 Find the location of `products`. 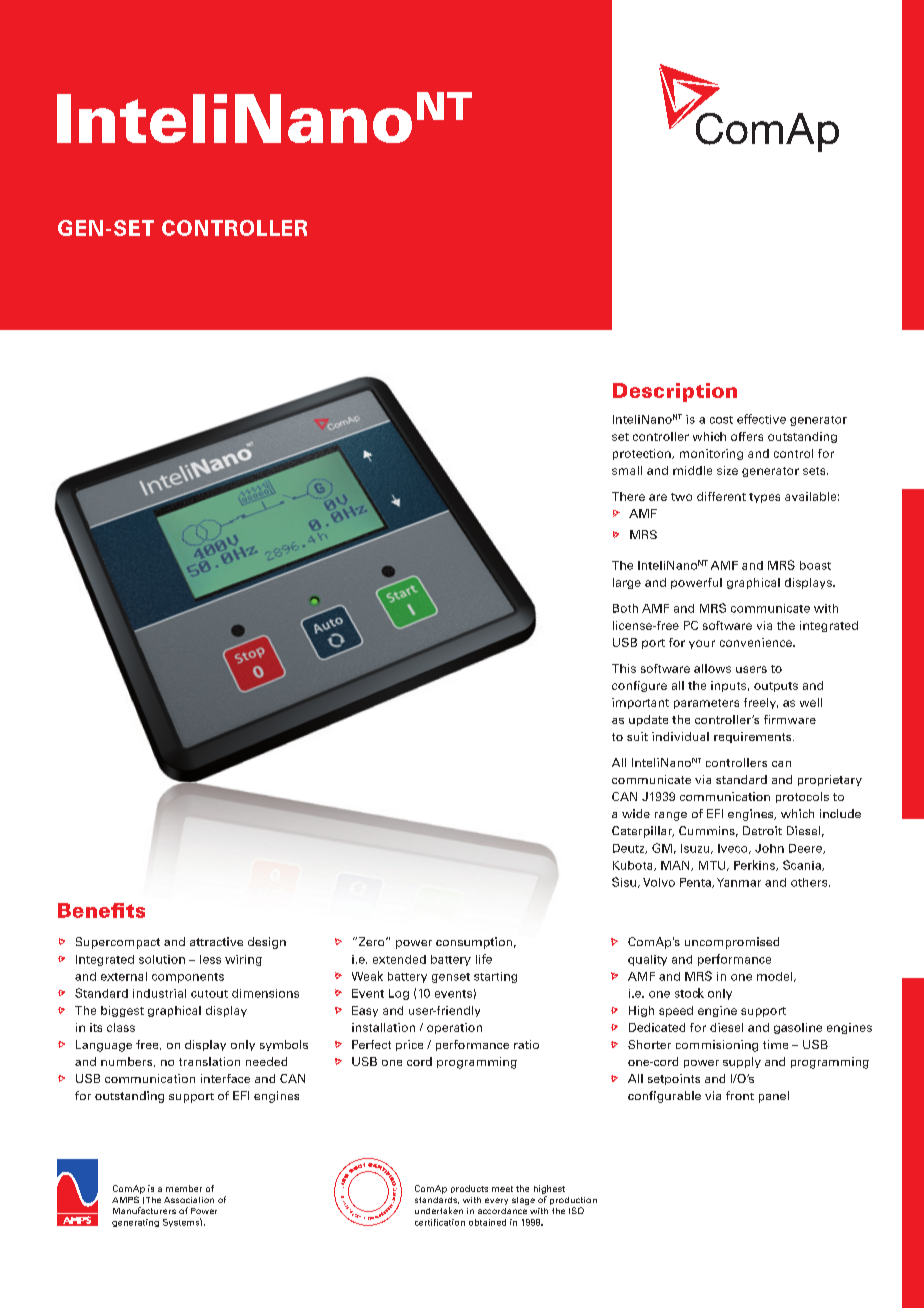

products is located at coordinates (469, 1189).
